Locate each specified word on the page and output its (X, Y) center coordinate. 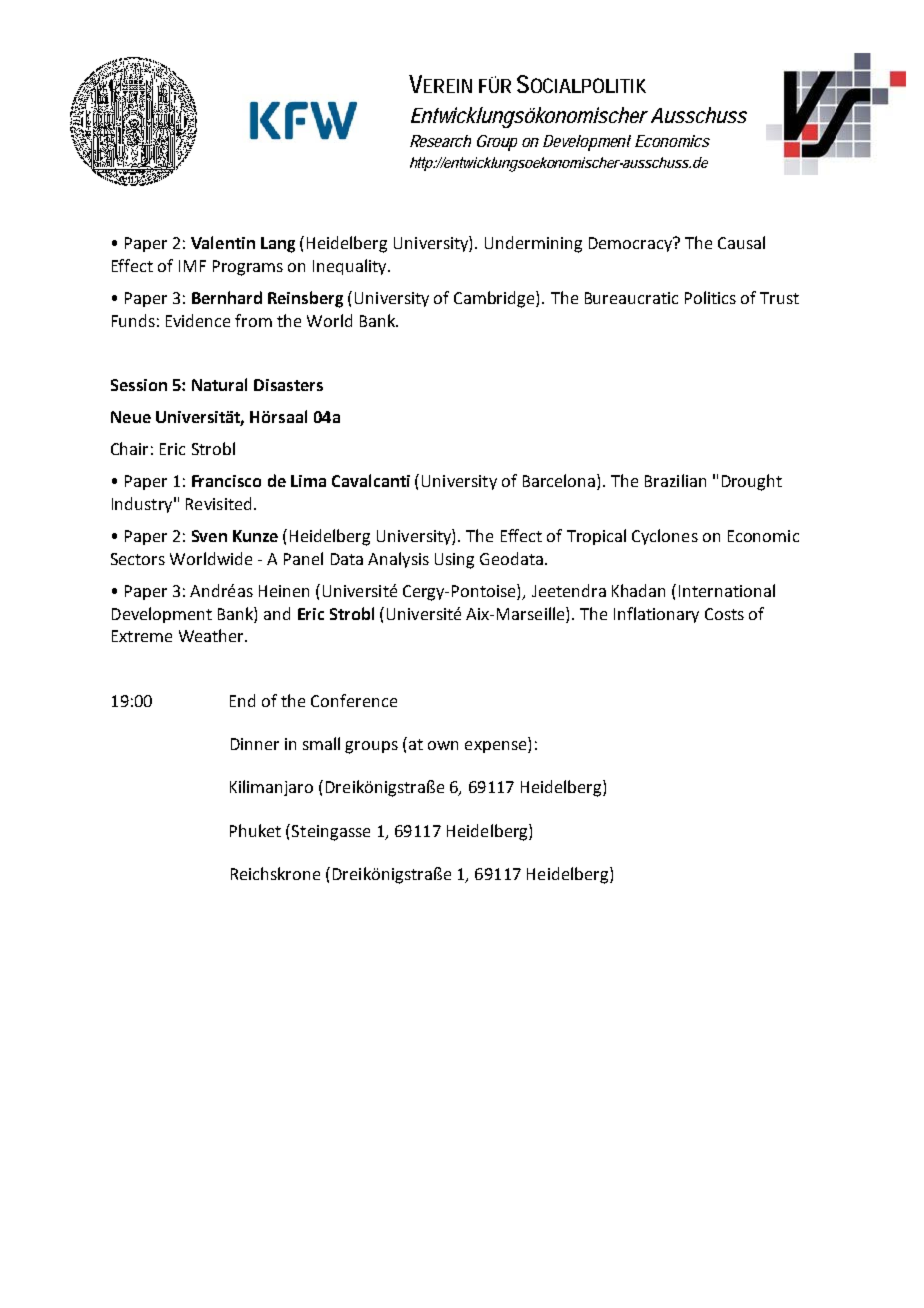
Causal (741, 242)
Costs (724, 614)
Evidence (198, 320)
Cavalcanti (371, 480)
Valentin (223, 242)
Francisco (226, 481)
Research (440, 141)
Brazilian (675, 480)
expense (497, 747)
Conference (354, 700)
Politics (710, 297)
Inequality (351, 267)
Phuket (255, 830)
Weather (212, 635)
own (443, 745)
